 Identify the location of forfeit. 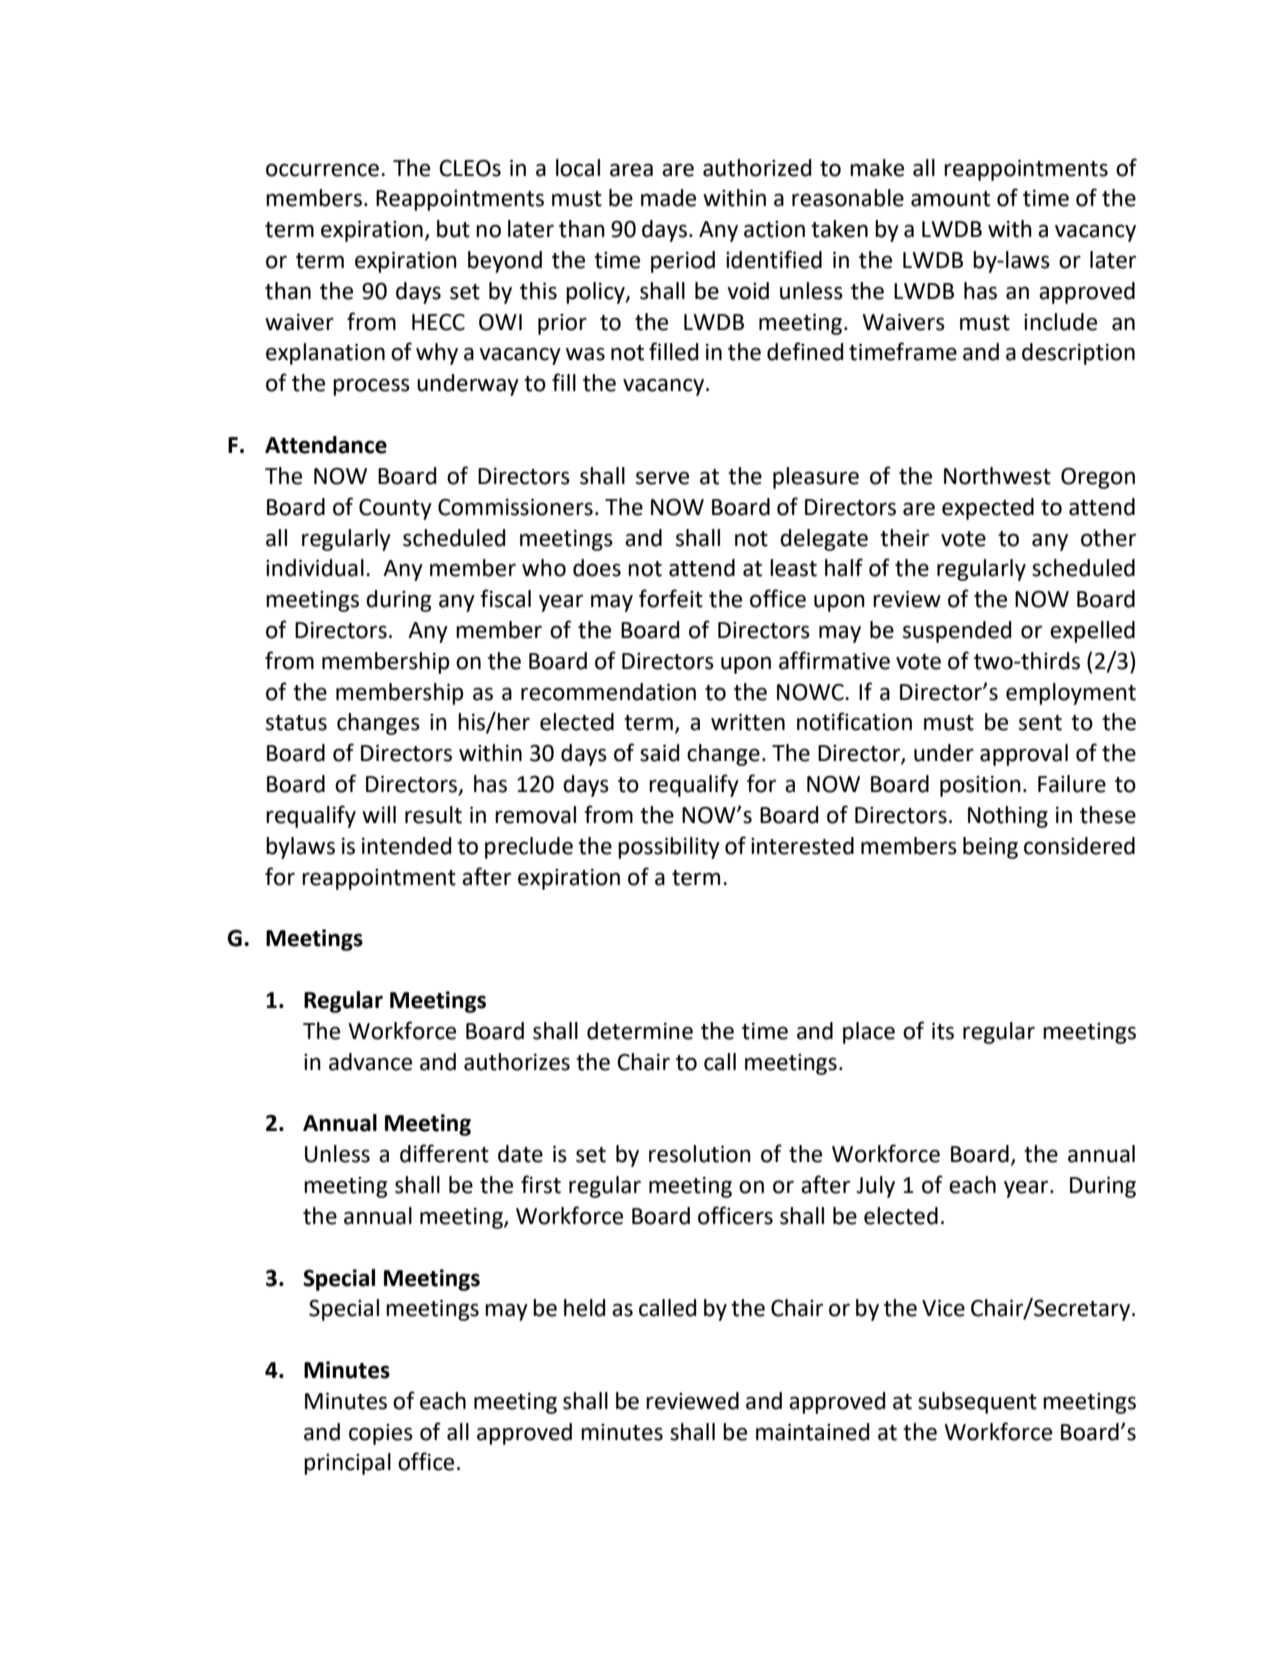
(671, 598).
